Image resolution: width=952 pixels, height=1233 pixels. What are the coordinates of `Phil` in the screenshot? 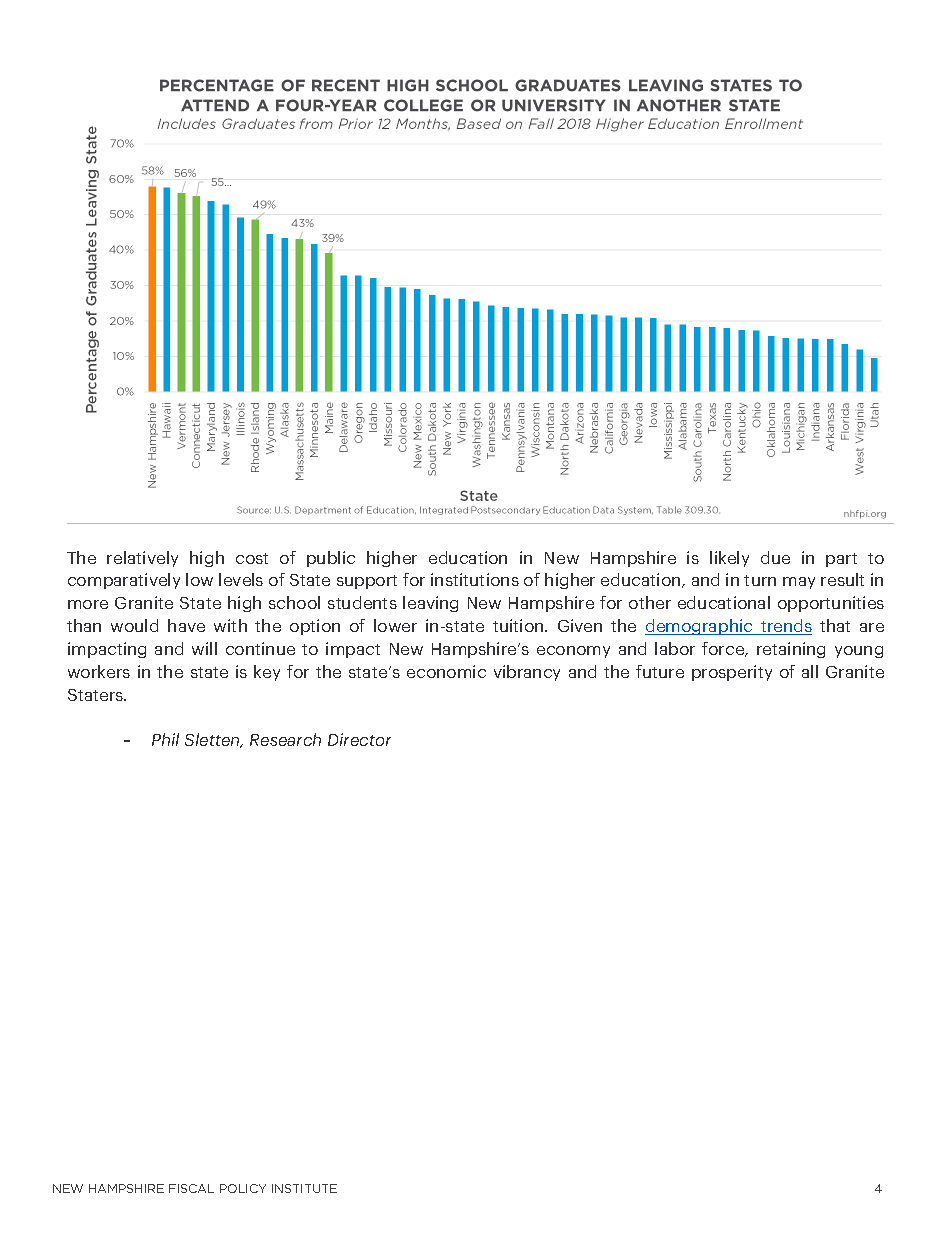 It's located at (165, 739).
